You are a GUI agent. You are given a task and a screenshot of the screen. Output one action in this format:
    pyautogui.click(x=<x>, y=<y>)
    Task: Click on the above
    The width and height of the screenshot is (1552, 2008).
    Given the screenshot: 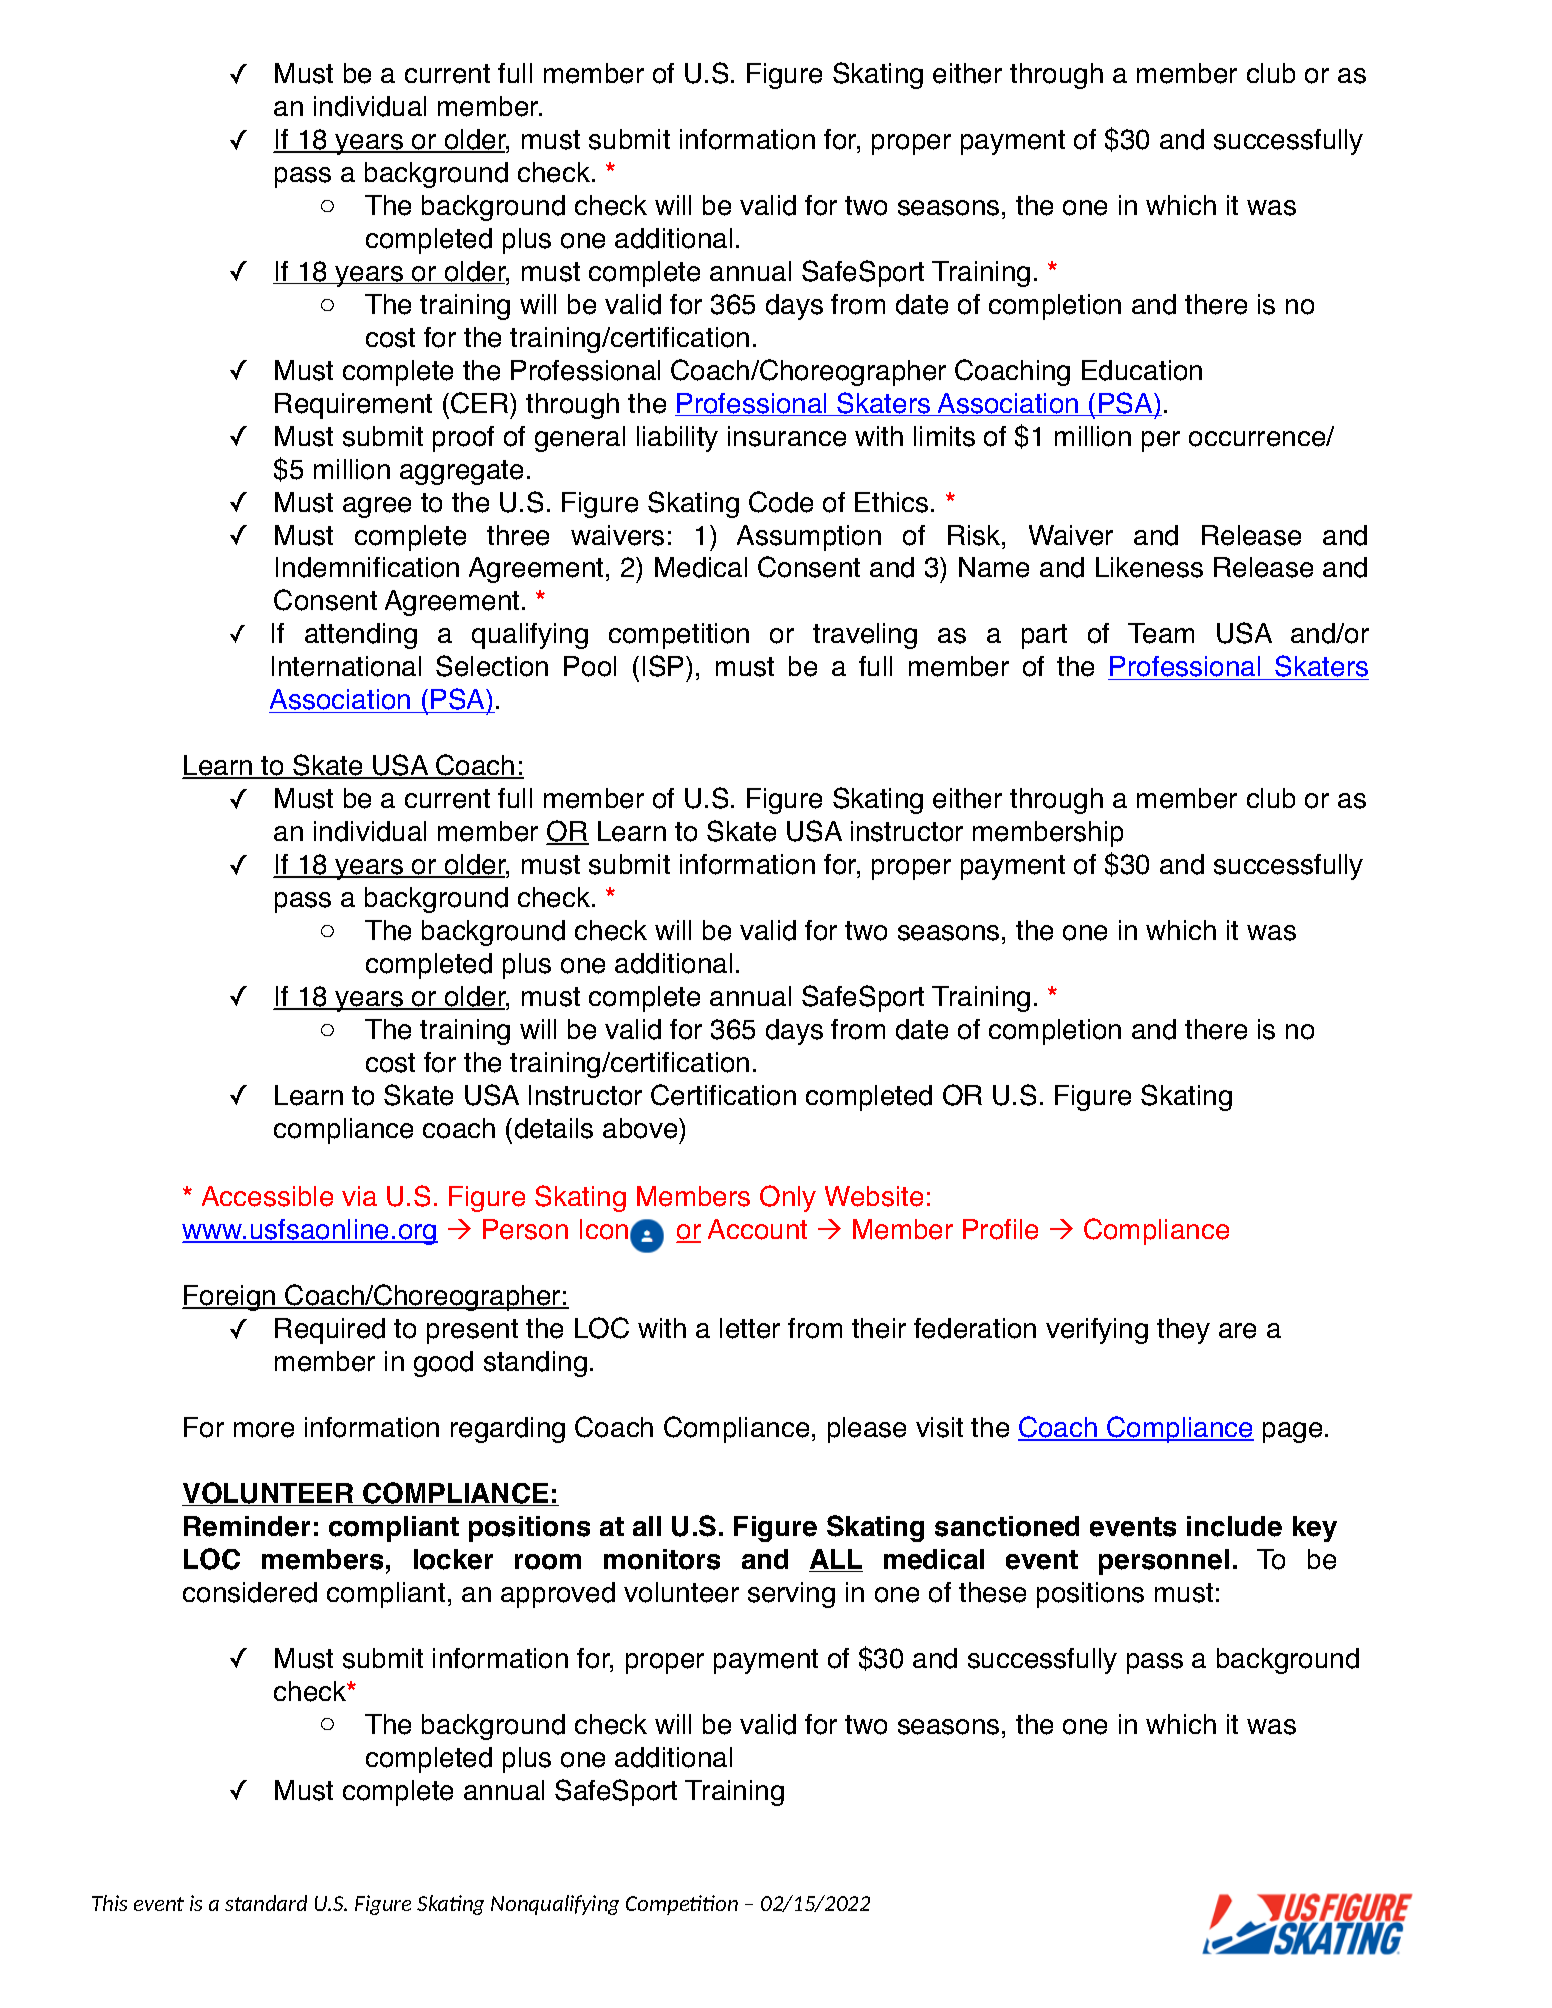 What is the action you would take?
    pyautogui.click(x=641, y=1128)
